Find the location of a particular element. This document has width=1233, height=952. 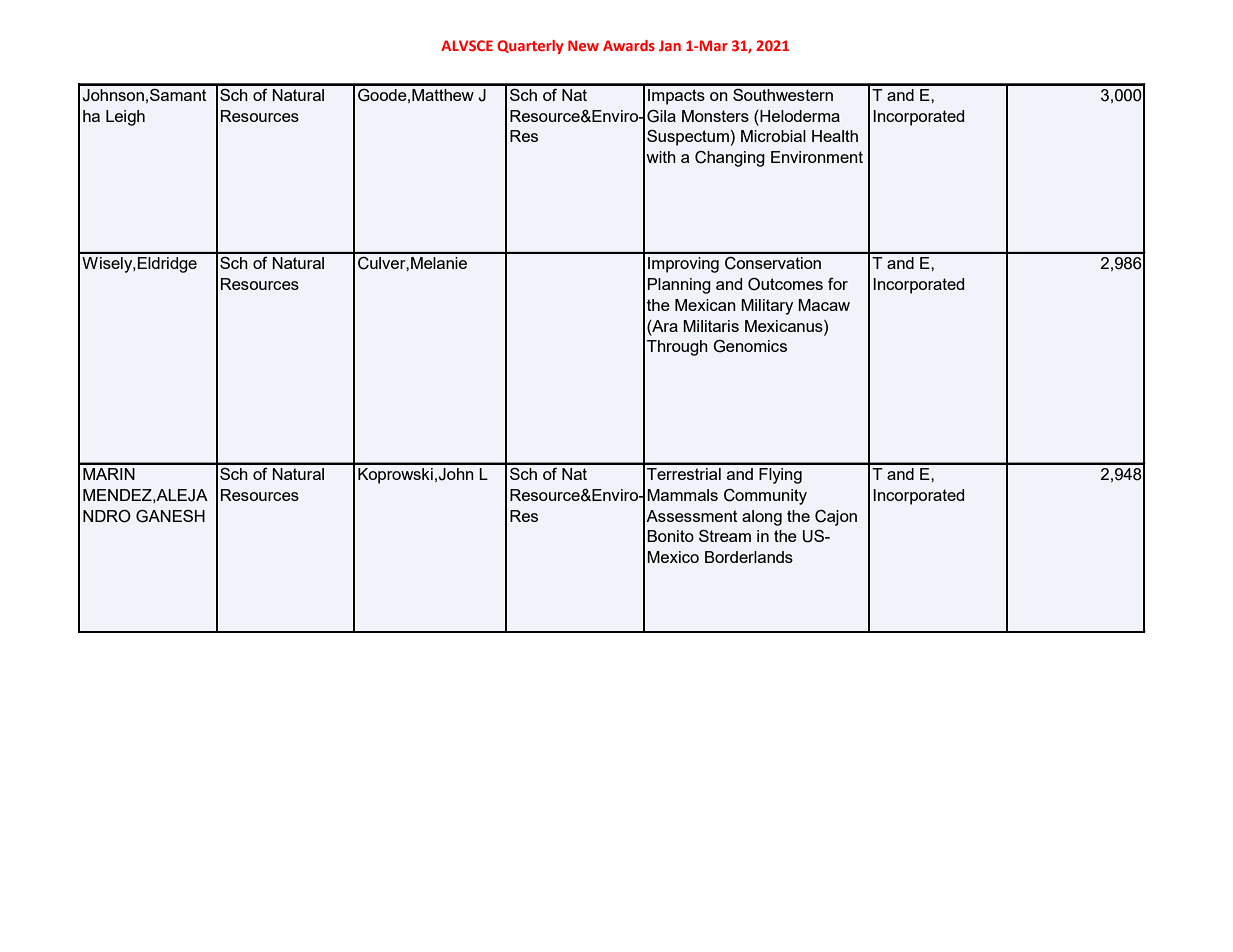

Bonito is located at coordinates (670, 536).
